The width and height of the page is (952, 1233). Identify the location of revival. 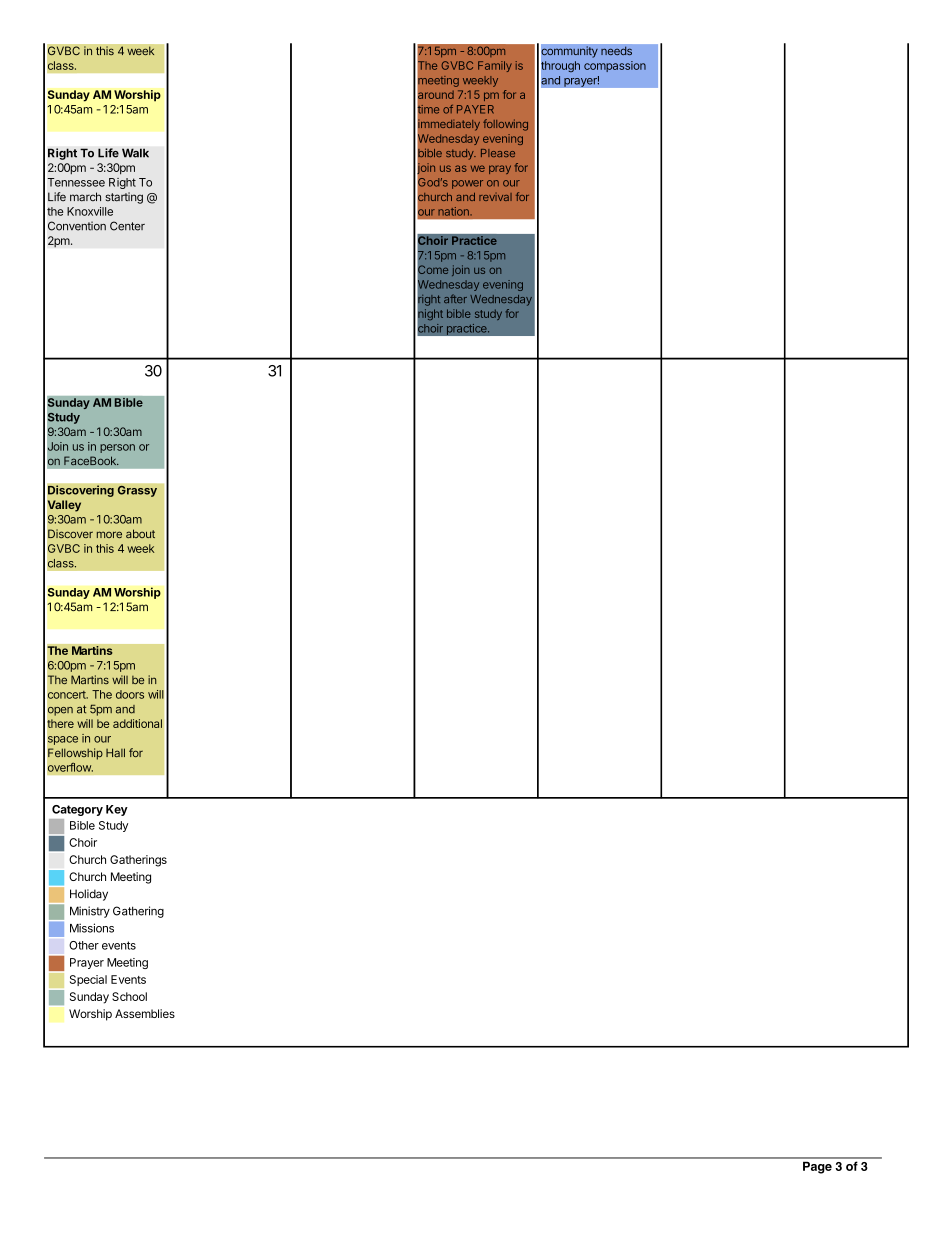
(495, 197).
